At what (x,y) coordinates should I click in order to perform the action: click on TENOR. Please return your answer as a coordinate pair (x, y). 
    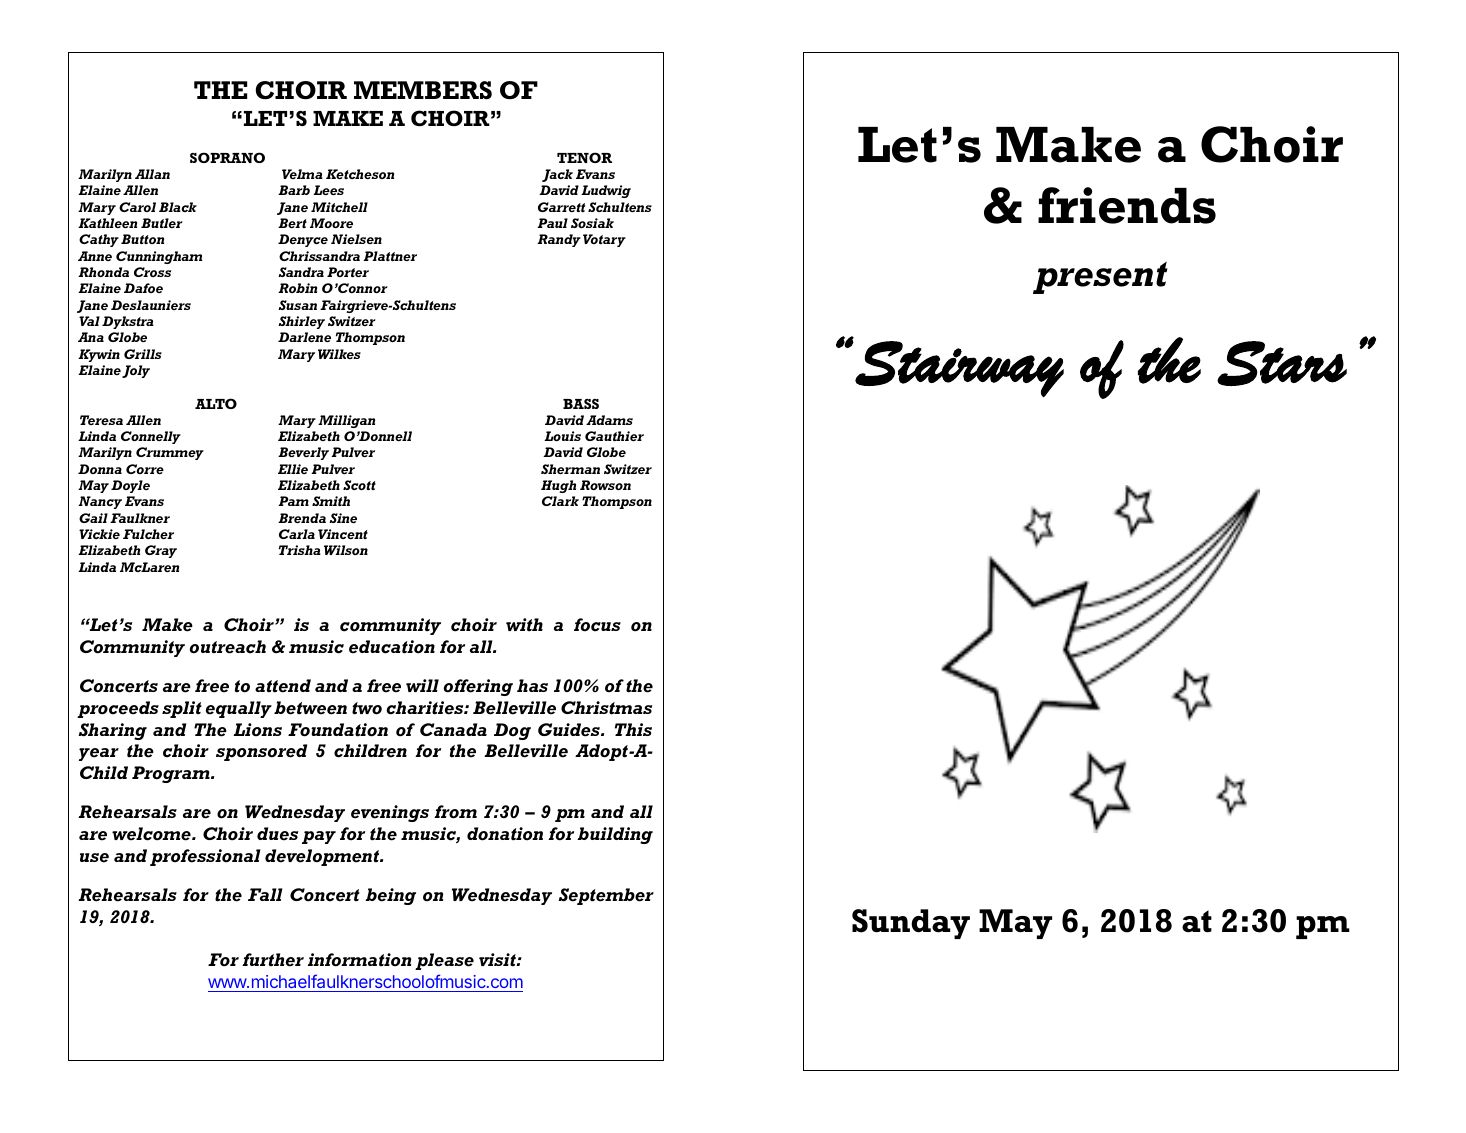
    Looking at the image, I should click on (584, 157).
